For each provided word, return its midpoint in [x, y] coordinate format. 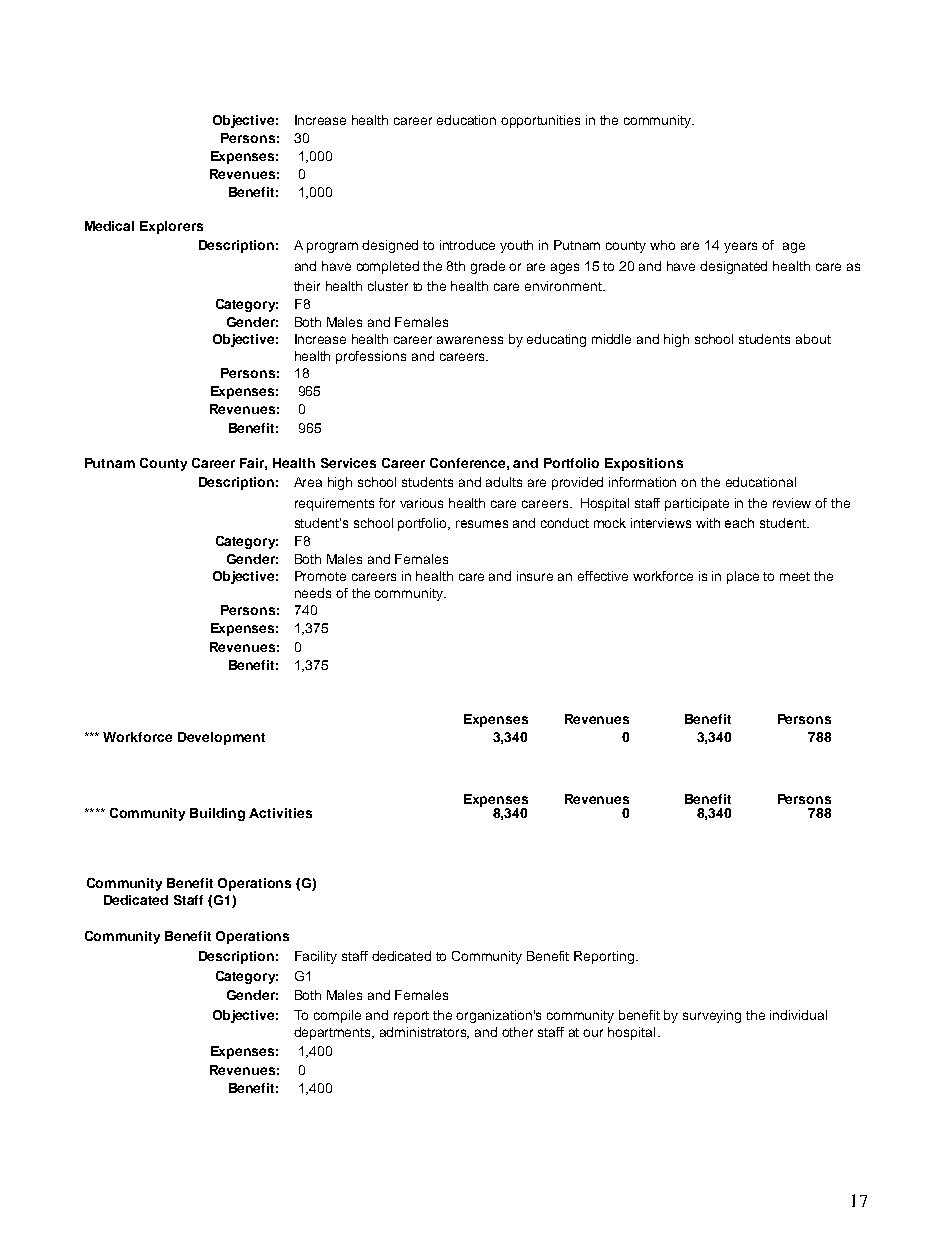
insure [535, 576]
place [743, 577]
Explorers [171, 227]
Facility [316, 957]
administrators [424, 1033]
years [740, 247]
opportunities [540, 121]
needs [313, 593]
